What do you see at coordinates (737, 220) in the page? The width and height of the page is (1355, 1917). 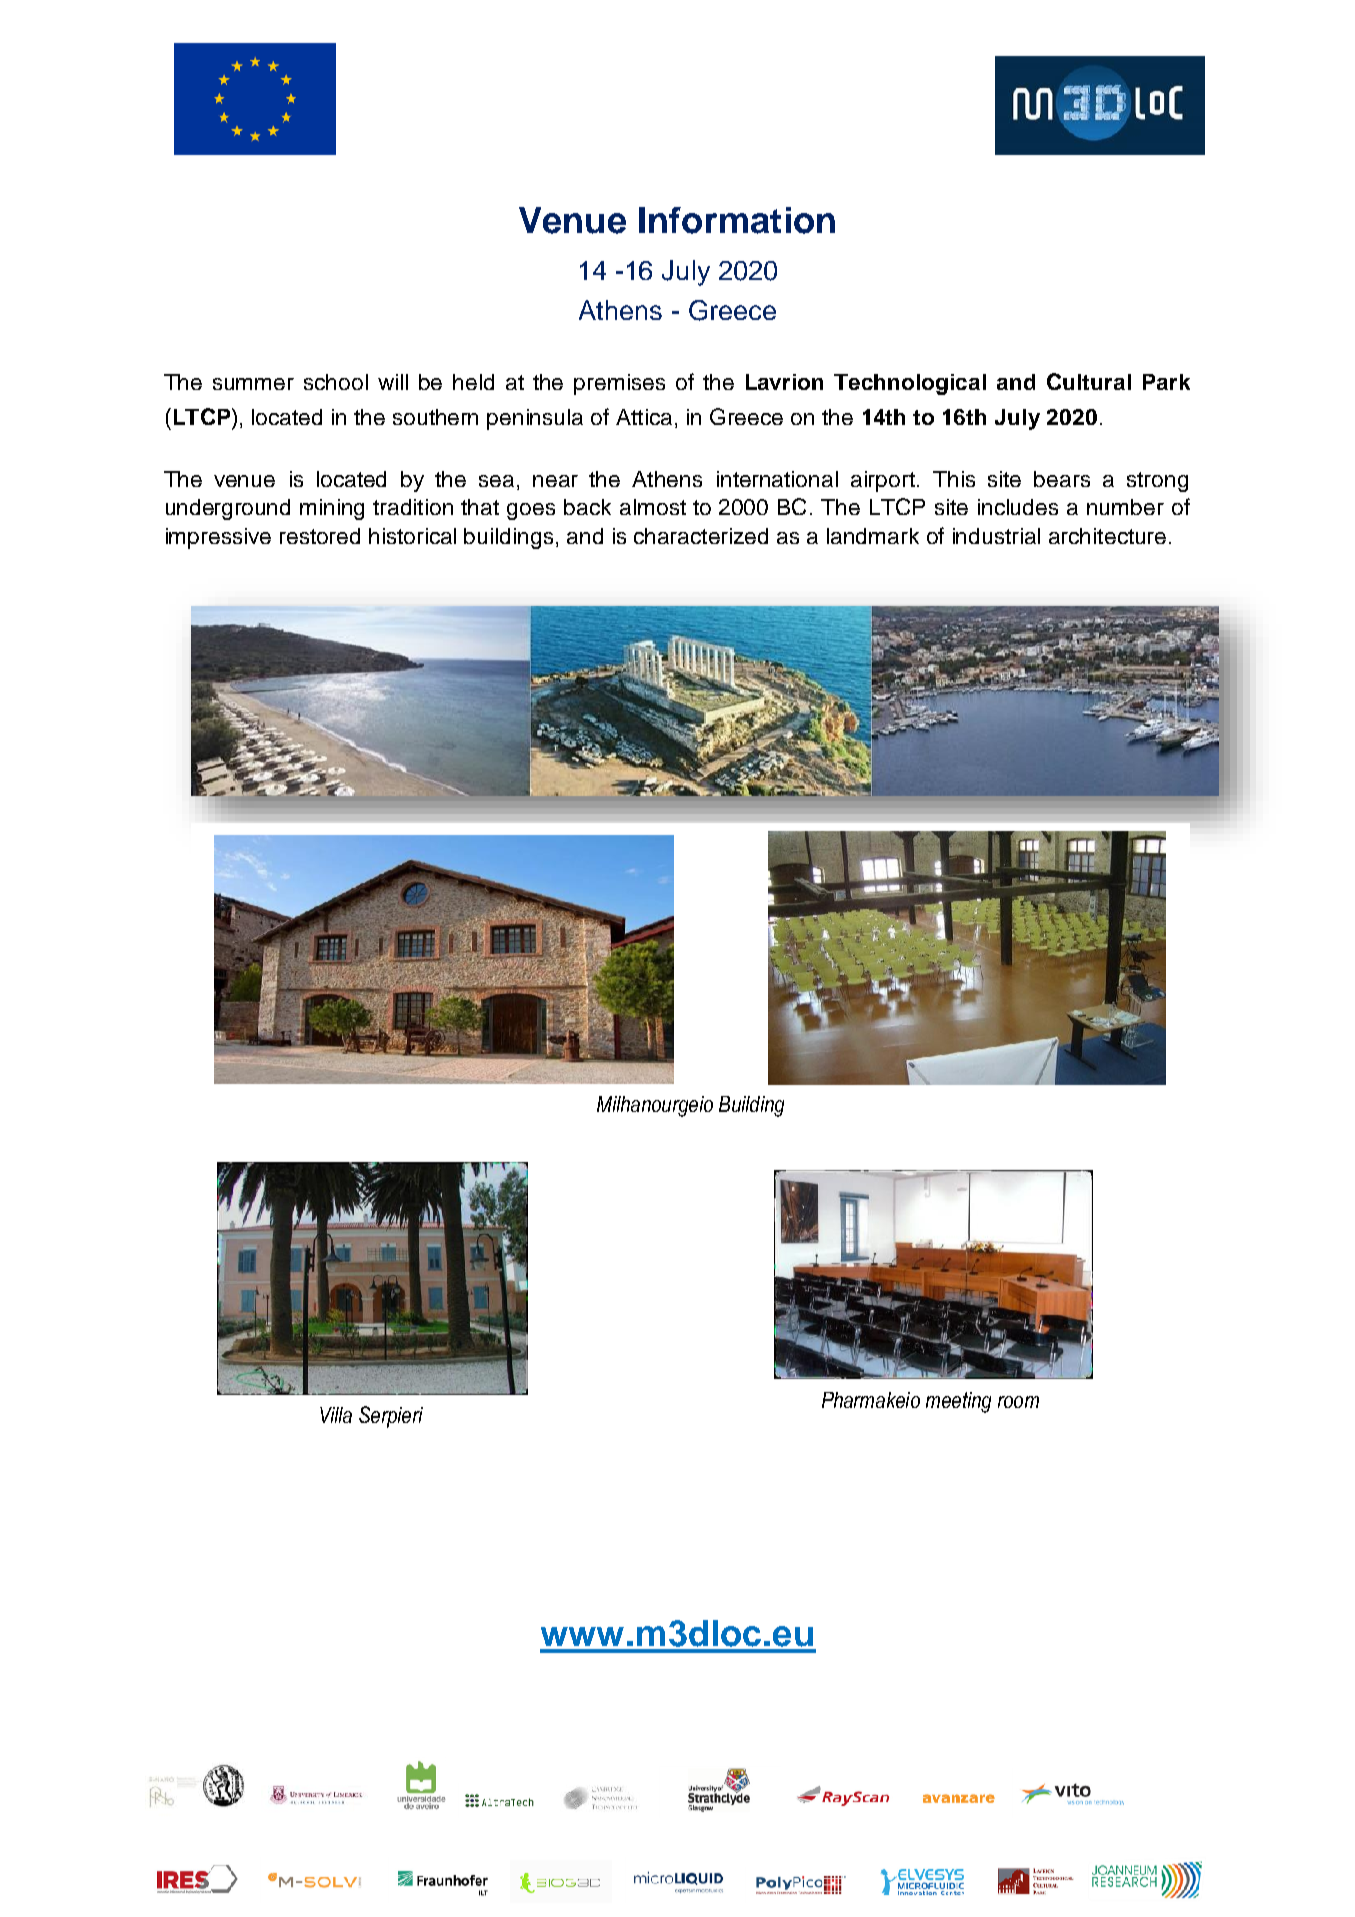 I see `Information` at bounding box center [737, 220].
